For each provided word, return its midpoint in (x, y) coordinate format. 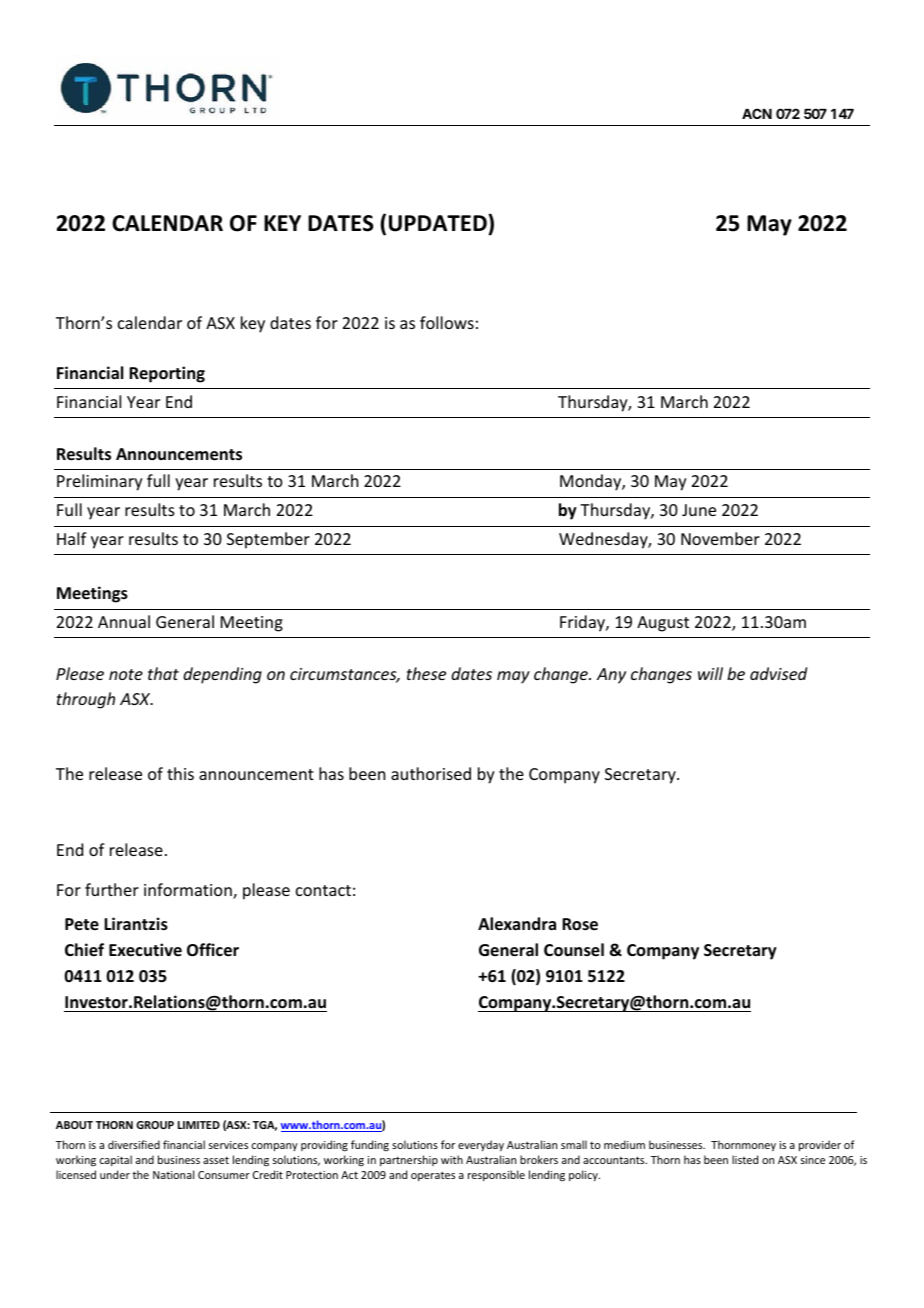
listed (745, 1159)
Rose (580, 924)
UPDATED (439, 223)
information (189, 891)
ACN (757, 113)
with (452, 1159)
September (268, 540)
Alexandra (517, 924)
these (426, 673)
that (163, 673)
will (710, 673)
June (699, 510)
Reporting (167, 374)
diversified (134, 1144)
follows (447, 322)
